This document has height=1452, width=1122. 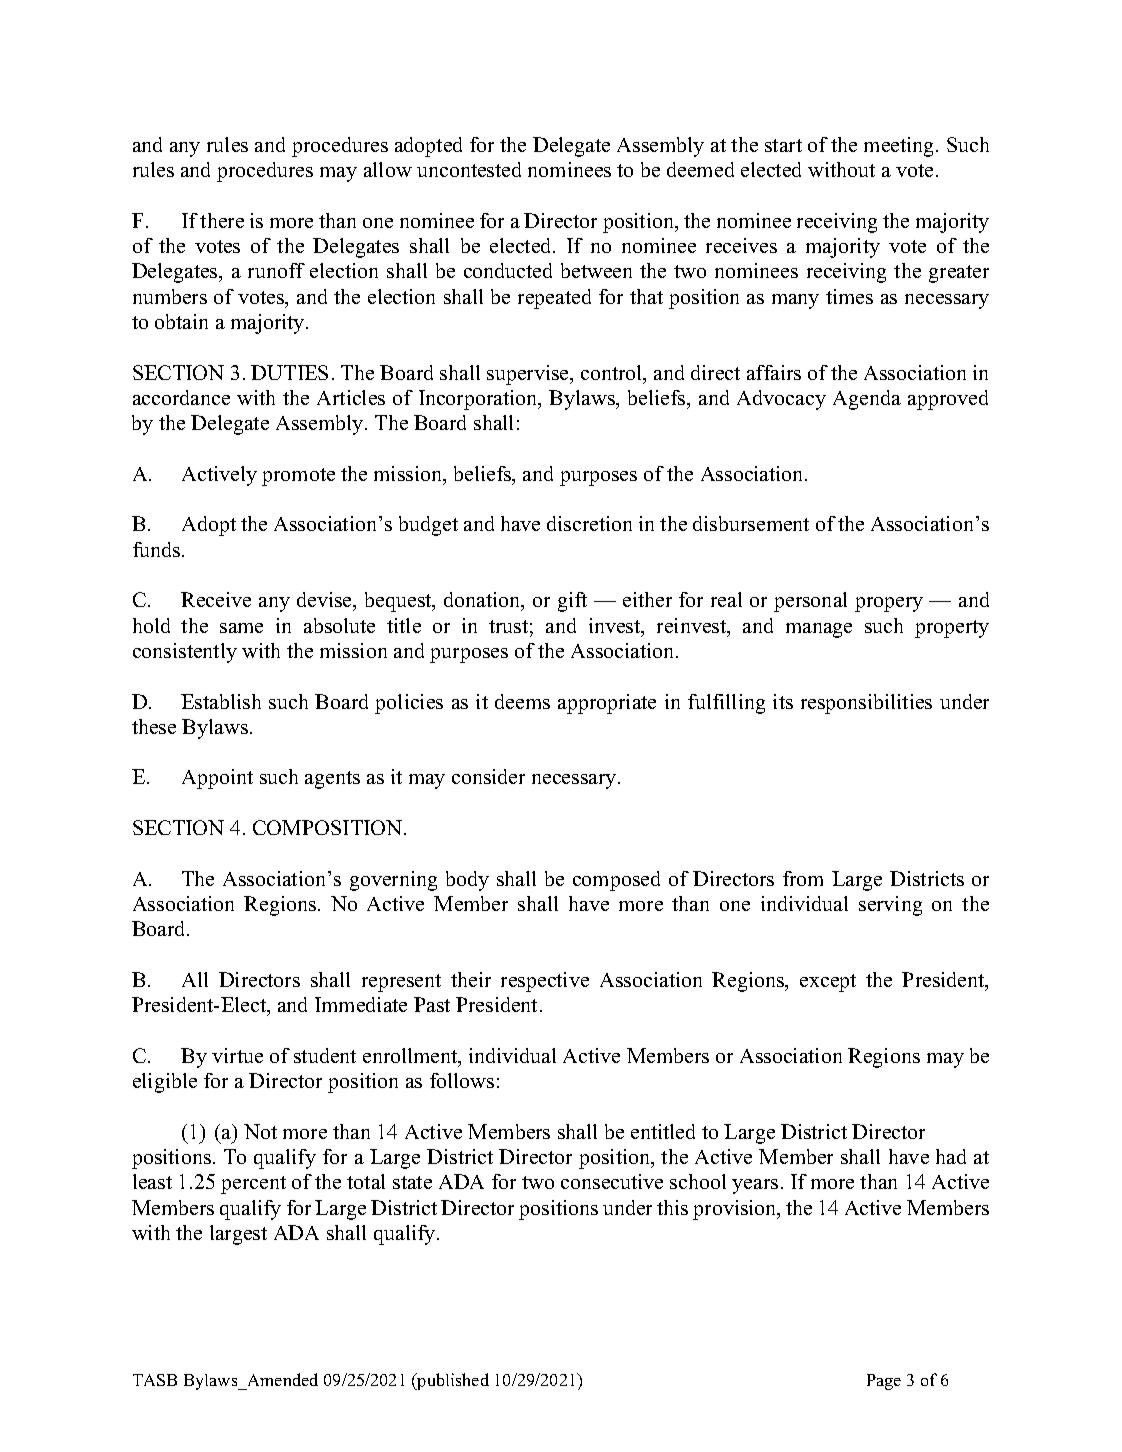 What do you see at coordinates (529, 375) in the document?
I see `supervise` at bounding box center [529, 375].
